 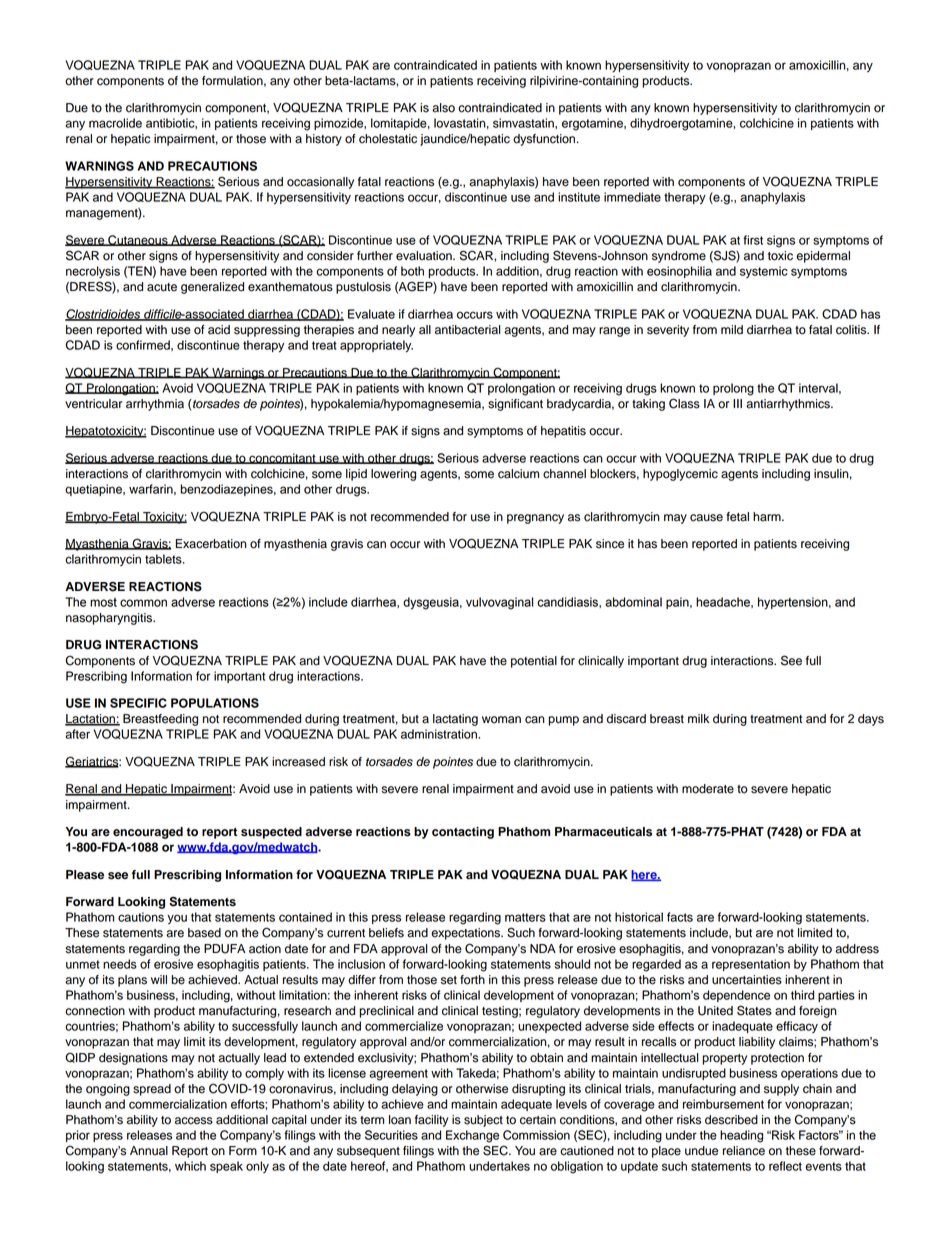 I want to click on access, so click(x=194, y=1121).
